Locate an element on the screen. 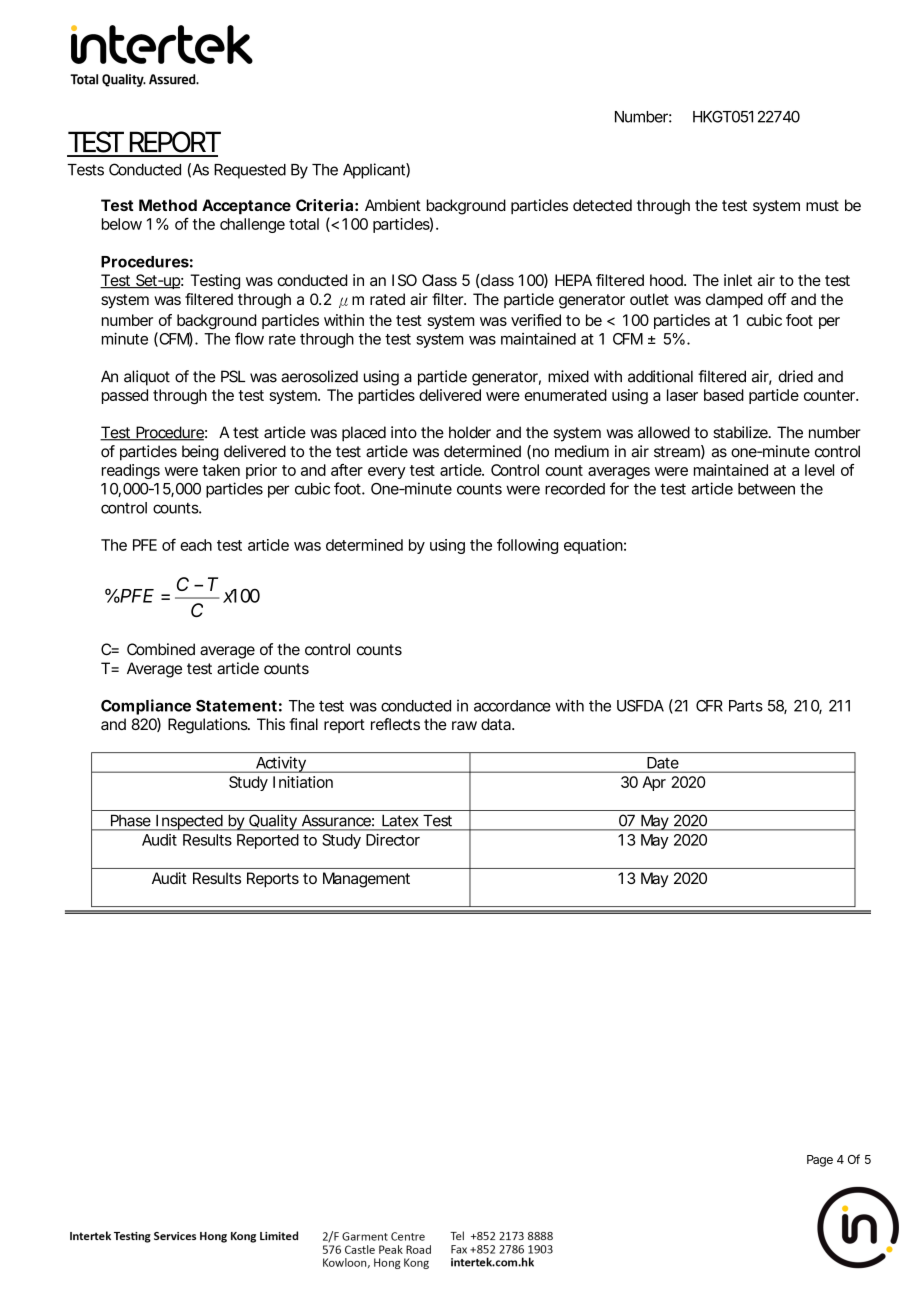 This screenshot has width=924, height=1308. accordance is located at coordinates (512, 706).
